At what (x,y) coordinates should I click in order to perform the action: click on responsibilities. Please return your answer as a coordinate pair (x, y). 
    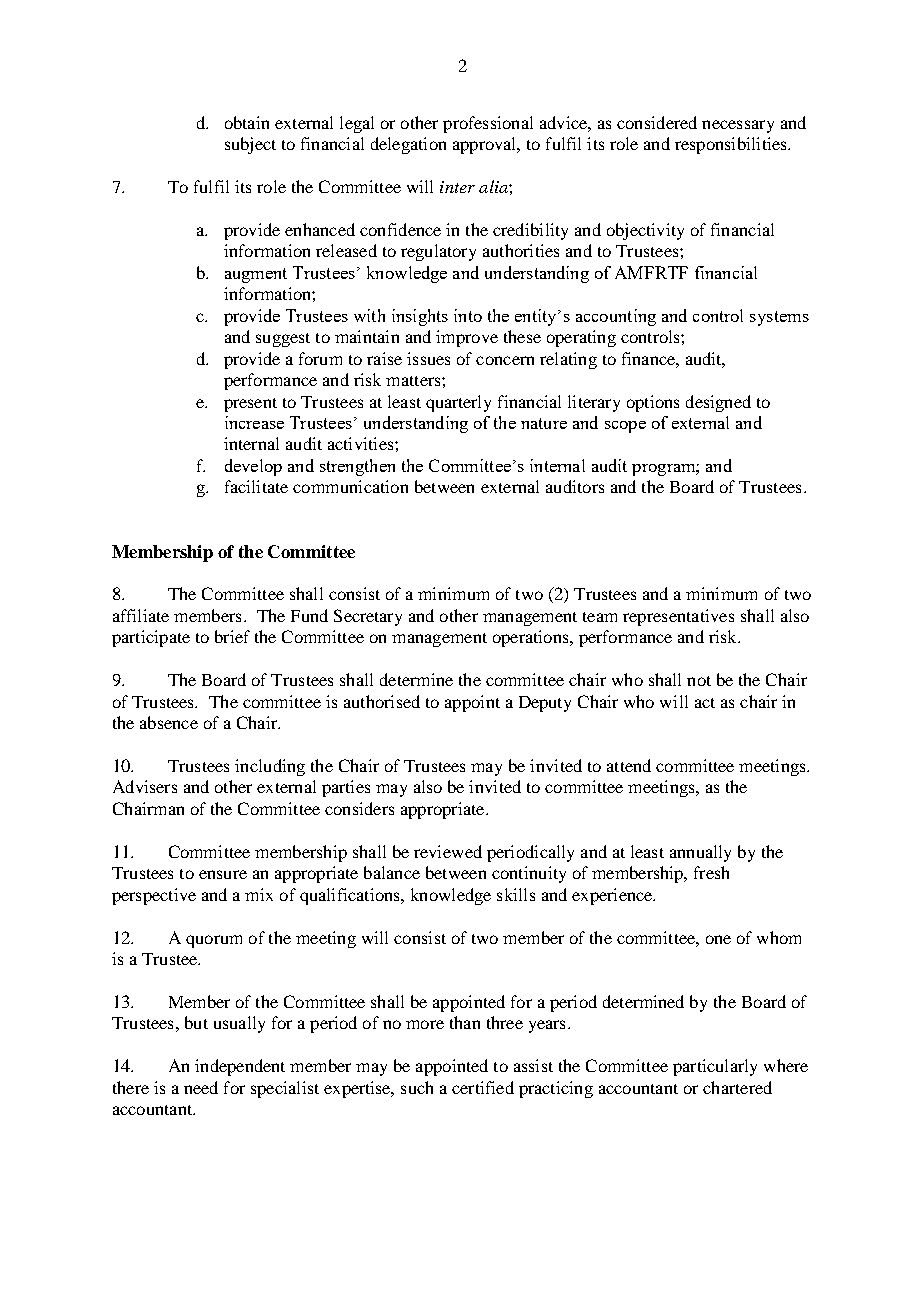
    Looking at the image, I should click on (732, 145).
